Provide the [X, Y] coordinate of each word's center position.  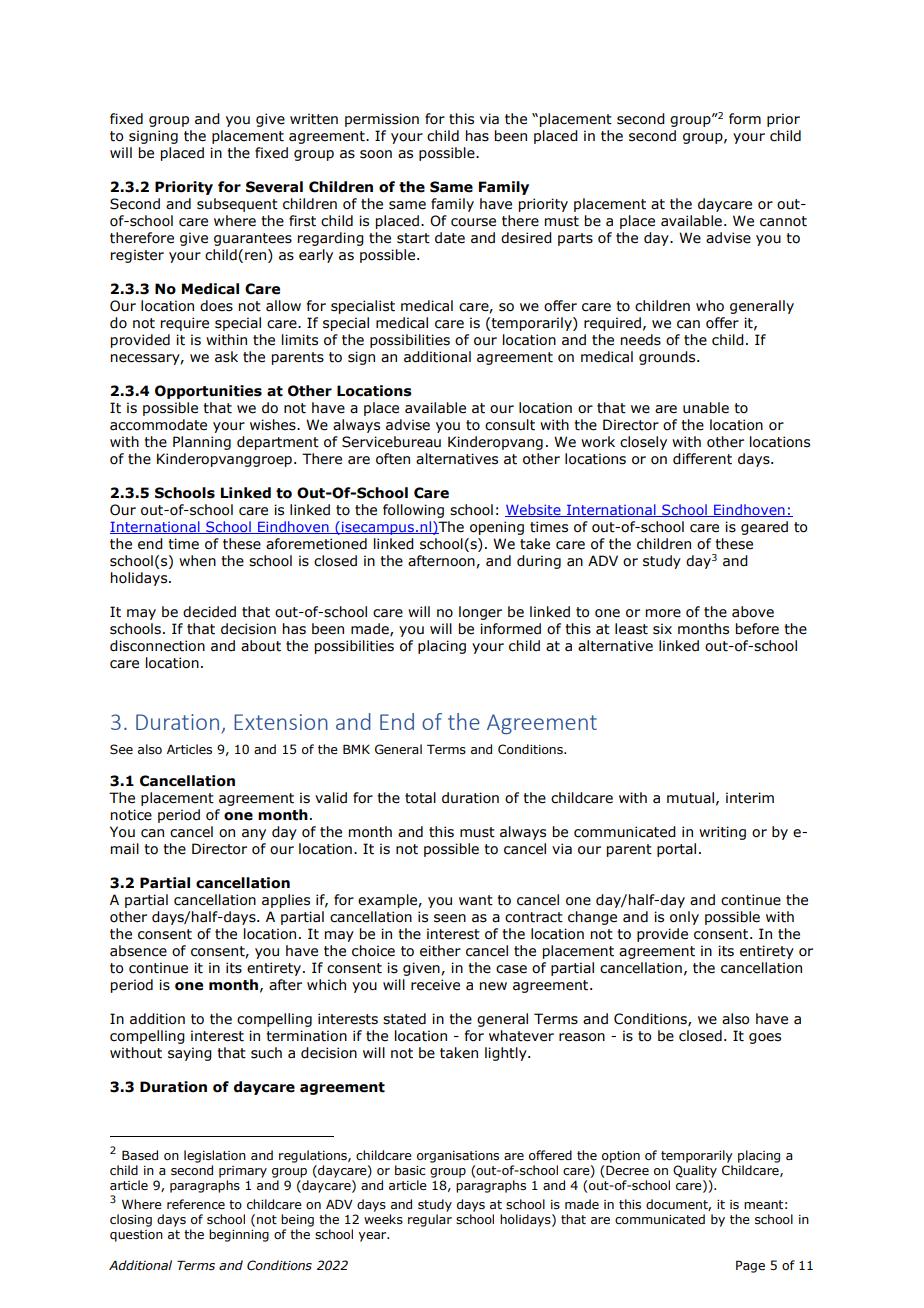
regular [430, 1220]
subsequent [237, 205]
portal [676, 850]
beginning [239, 1235]
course [473, 222]
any [254, 834]
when [197, 561]
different [702, 459]
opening [497, 528]
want [476, 900]
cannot [783, 221]
